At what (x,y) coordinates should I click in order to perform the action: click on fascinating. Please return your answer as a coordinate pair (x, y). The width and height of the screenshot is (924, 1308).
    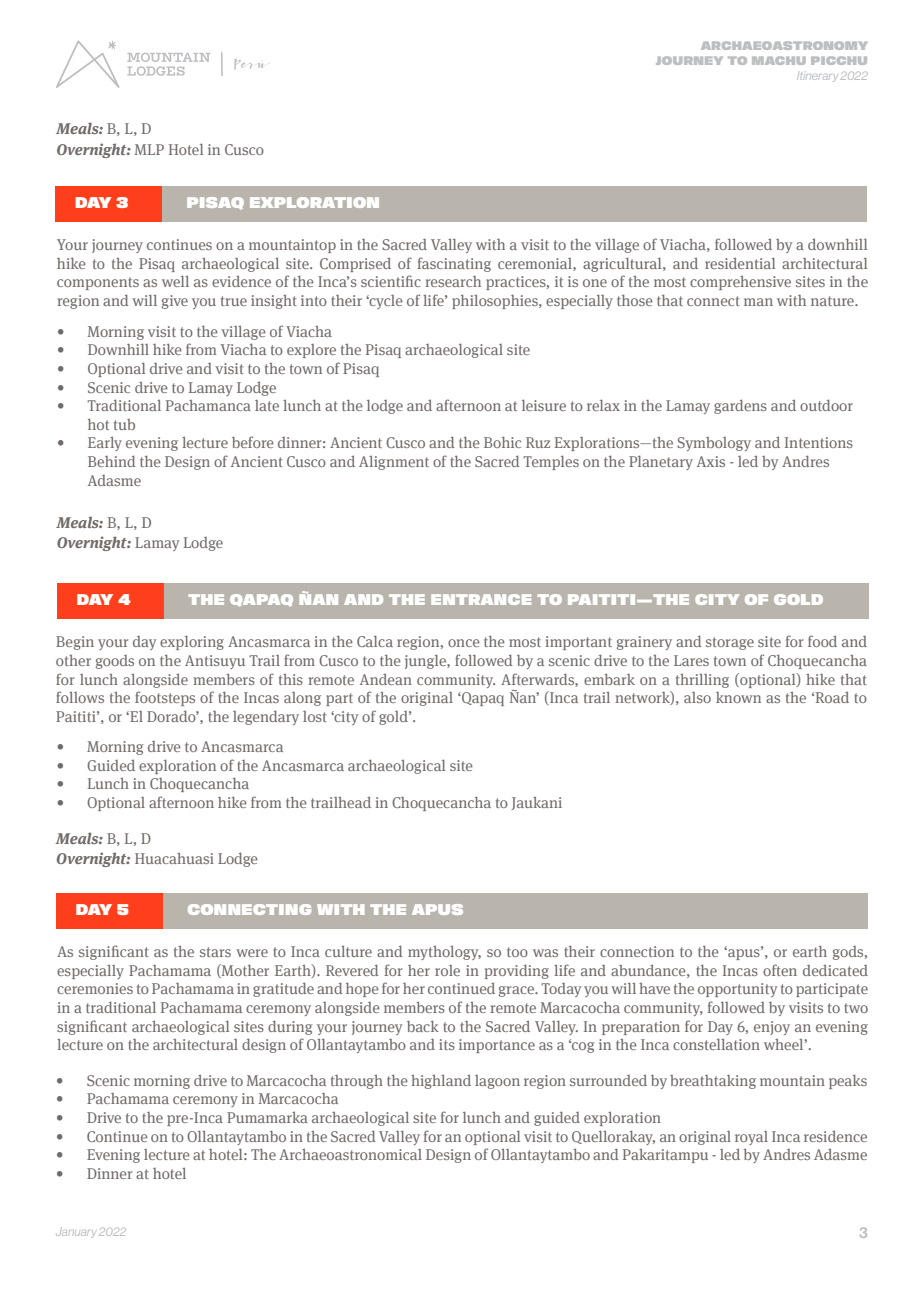
    Looking at the image, I should click on (454, 264).
